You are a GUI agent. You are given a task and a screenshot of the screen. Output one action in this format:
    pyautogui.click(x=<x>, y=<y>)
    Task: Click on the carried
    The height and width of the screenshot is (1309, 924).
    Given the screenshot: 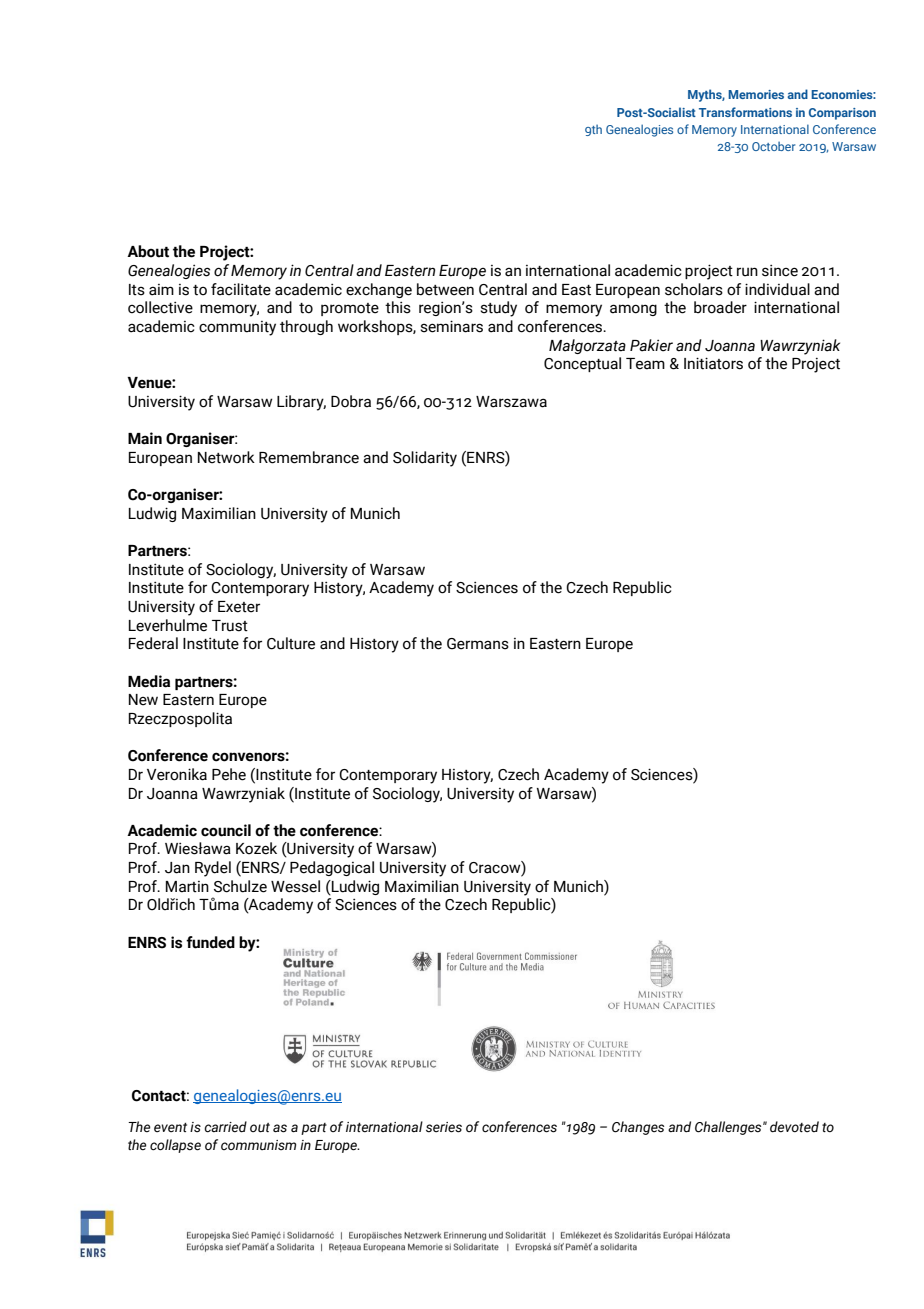 What is the action you would take?
    pyautogui.click(x=225, y=1127)
